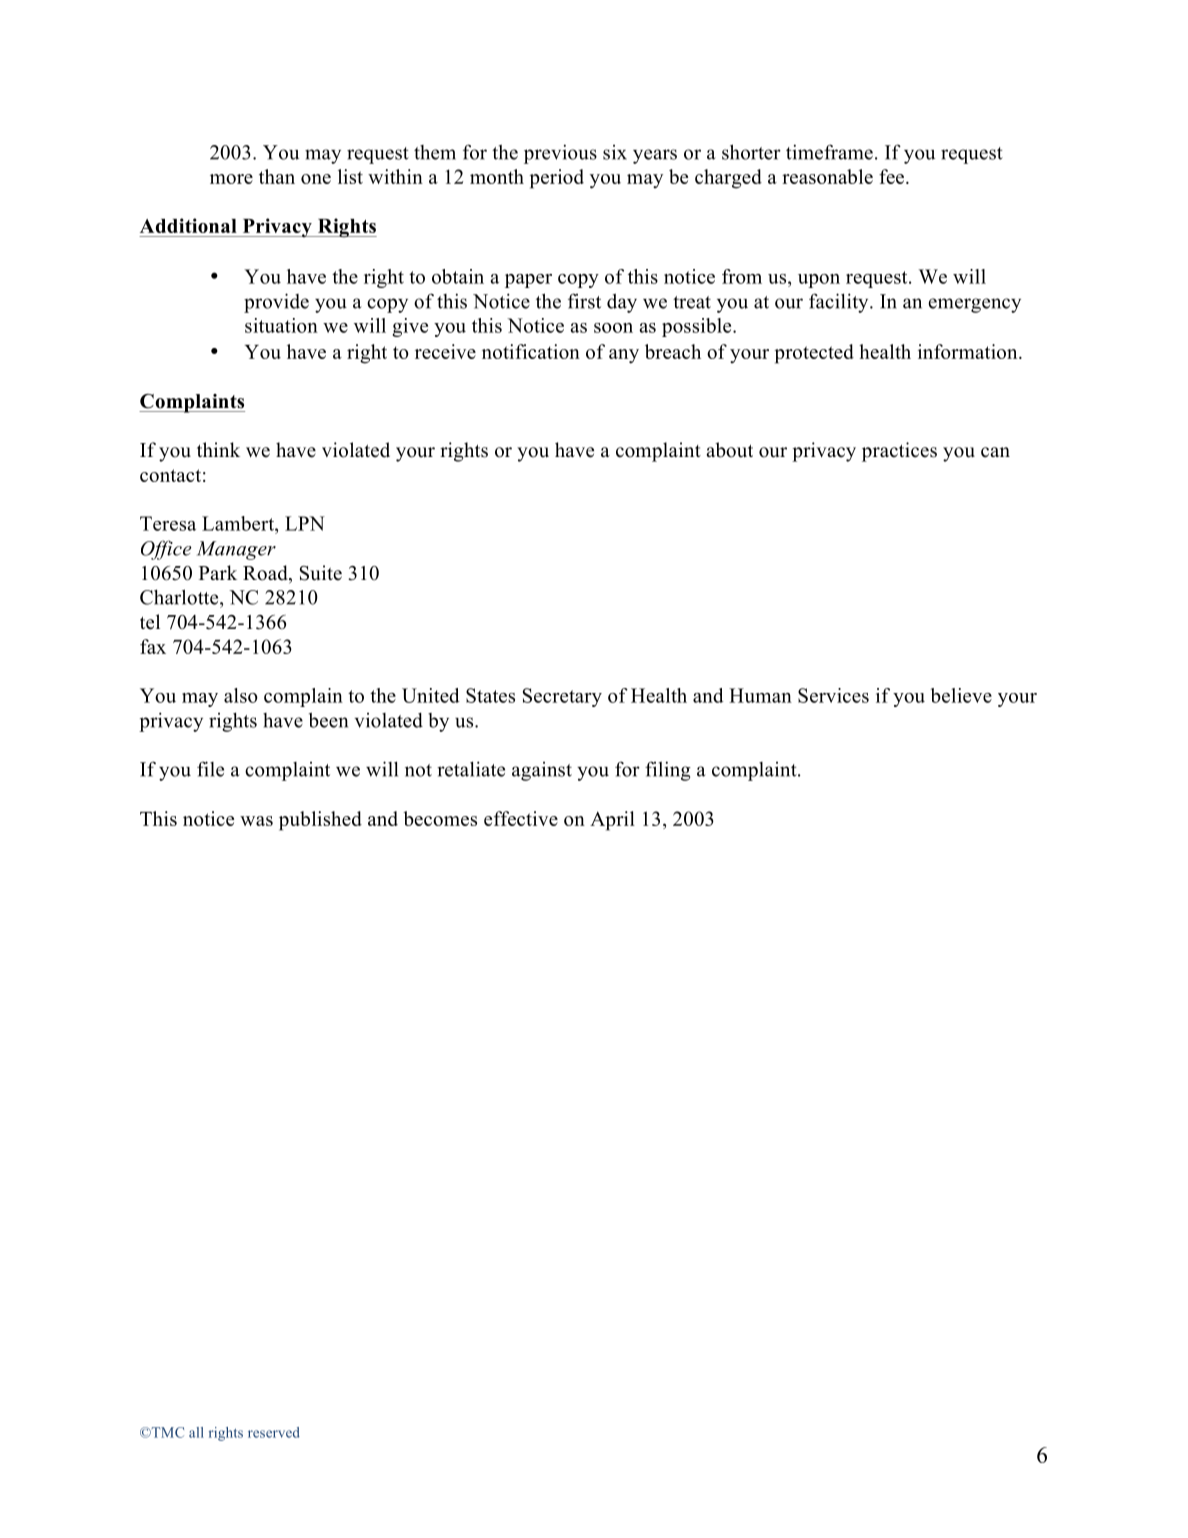 The height and width of the screenshot is (1538, 1188). Describe the element at coordinates (557, 179) in the screenshot. I see `period` at that location.
